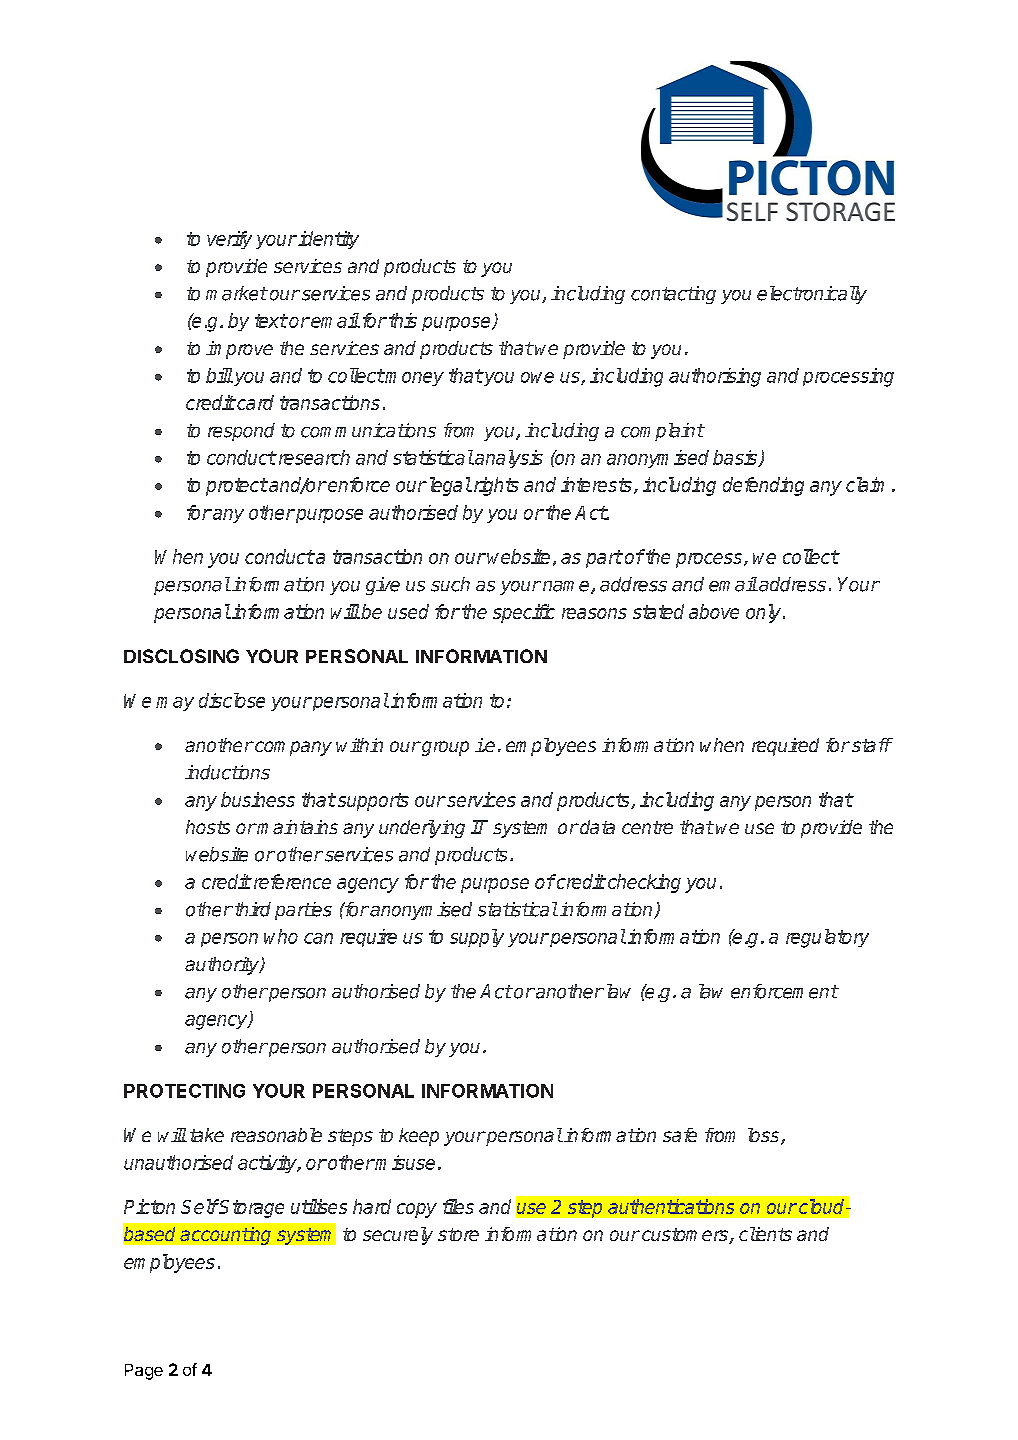  What do you see at coordinates (223, 966) in the image?
I see `authority` at bounding box center [223, 966].
